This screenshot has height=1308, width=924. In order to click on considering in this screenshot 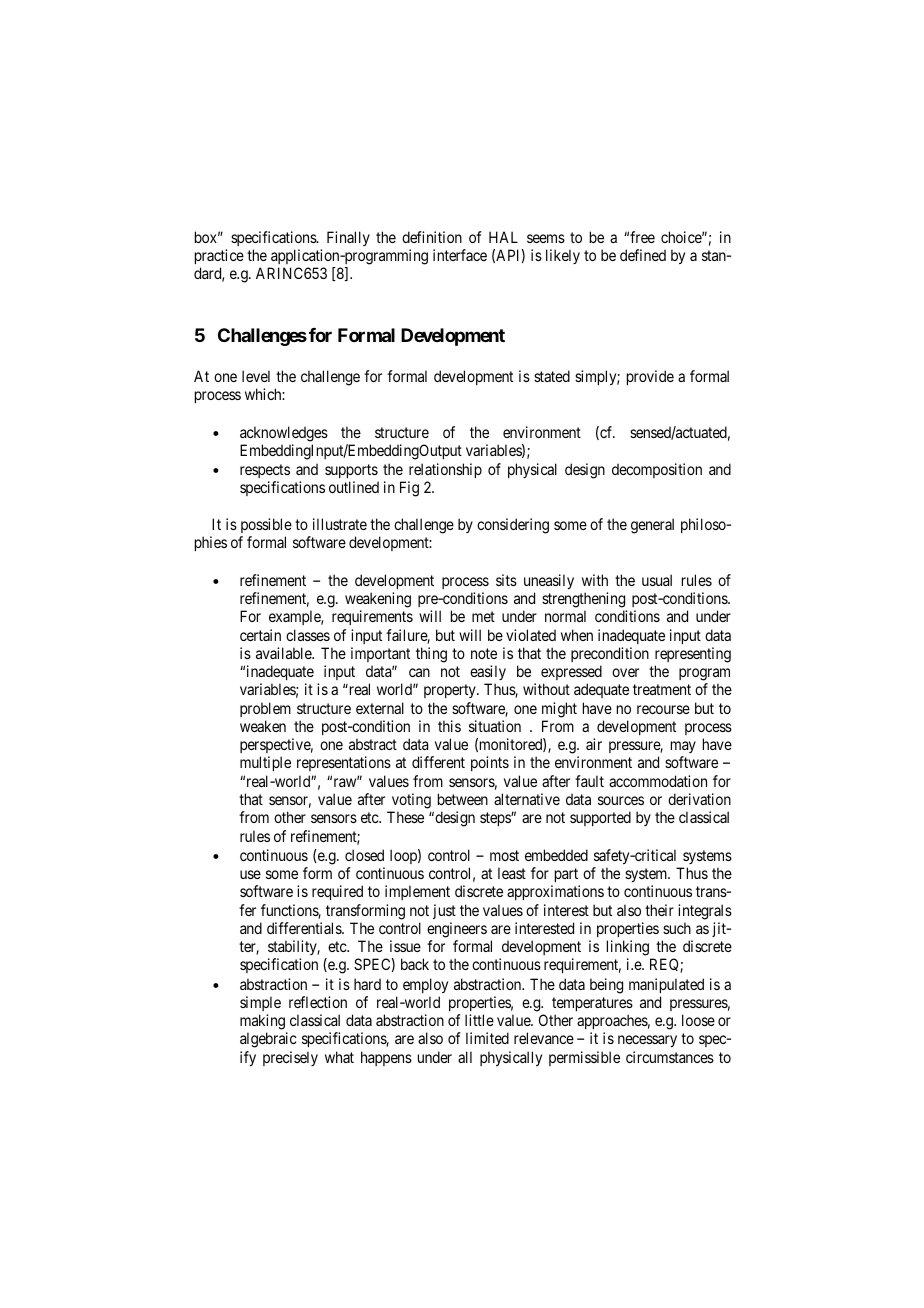, I will do `click(513, 526)`.
